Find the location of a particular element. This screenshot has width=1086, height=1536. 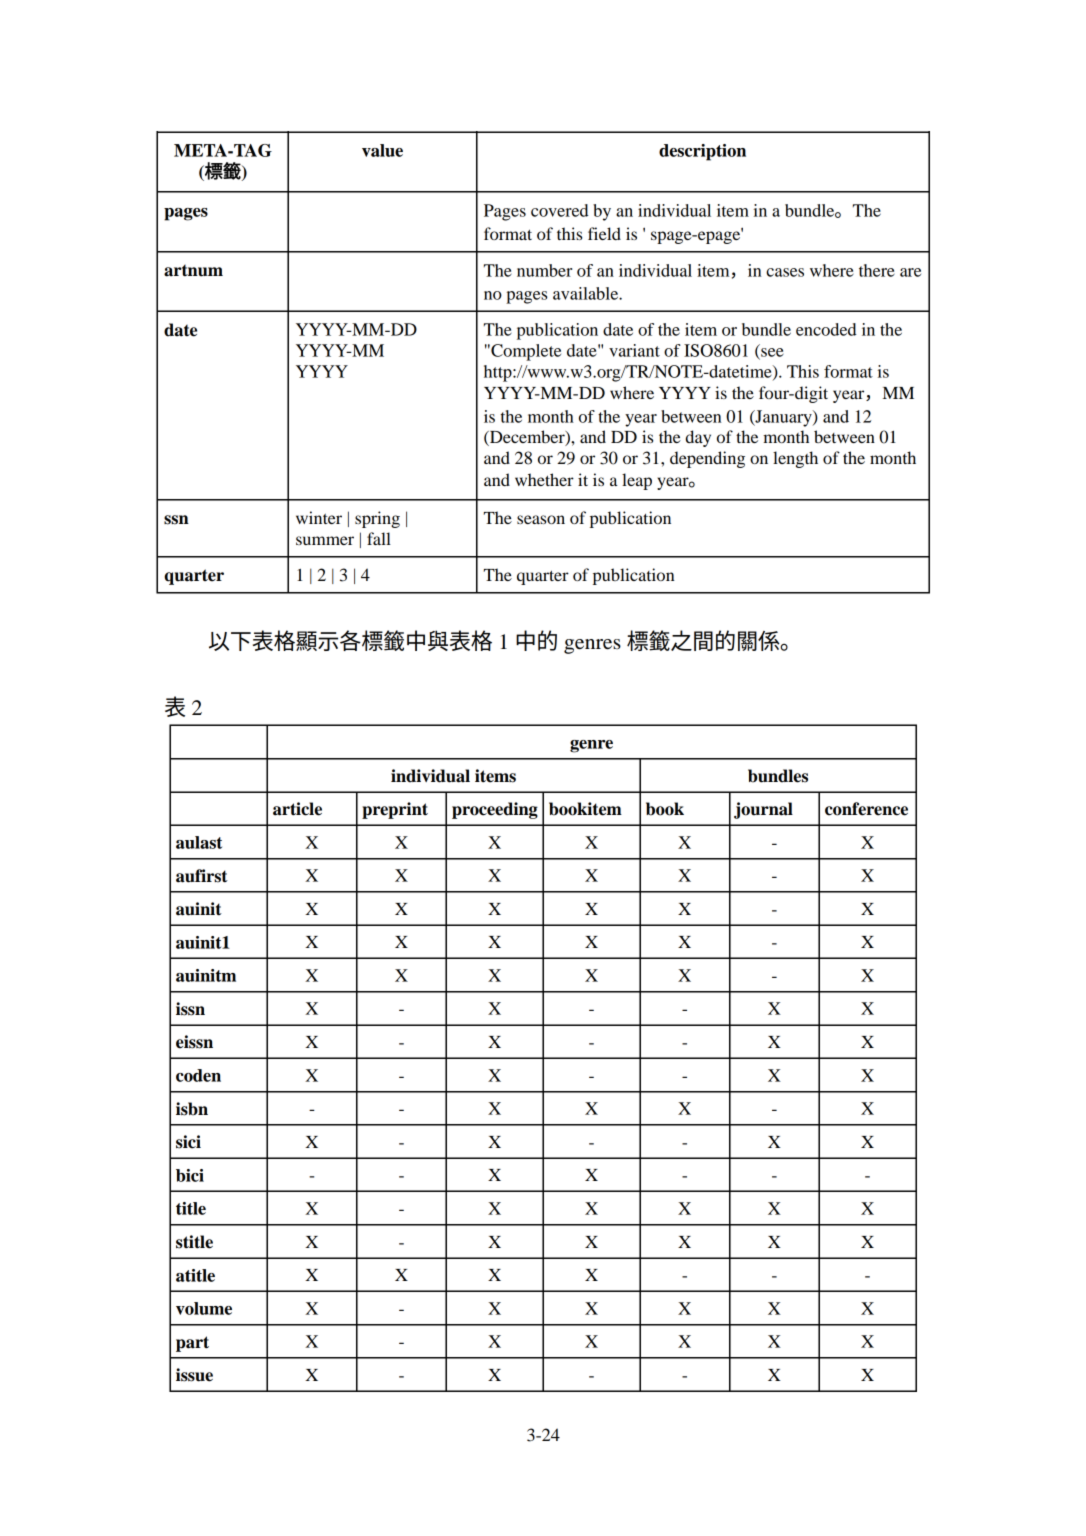

article is located at coordinates (297, 809).
